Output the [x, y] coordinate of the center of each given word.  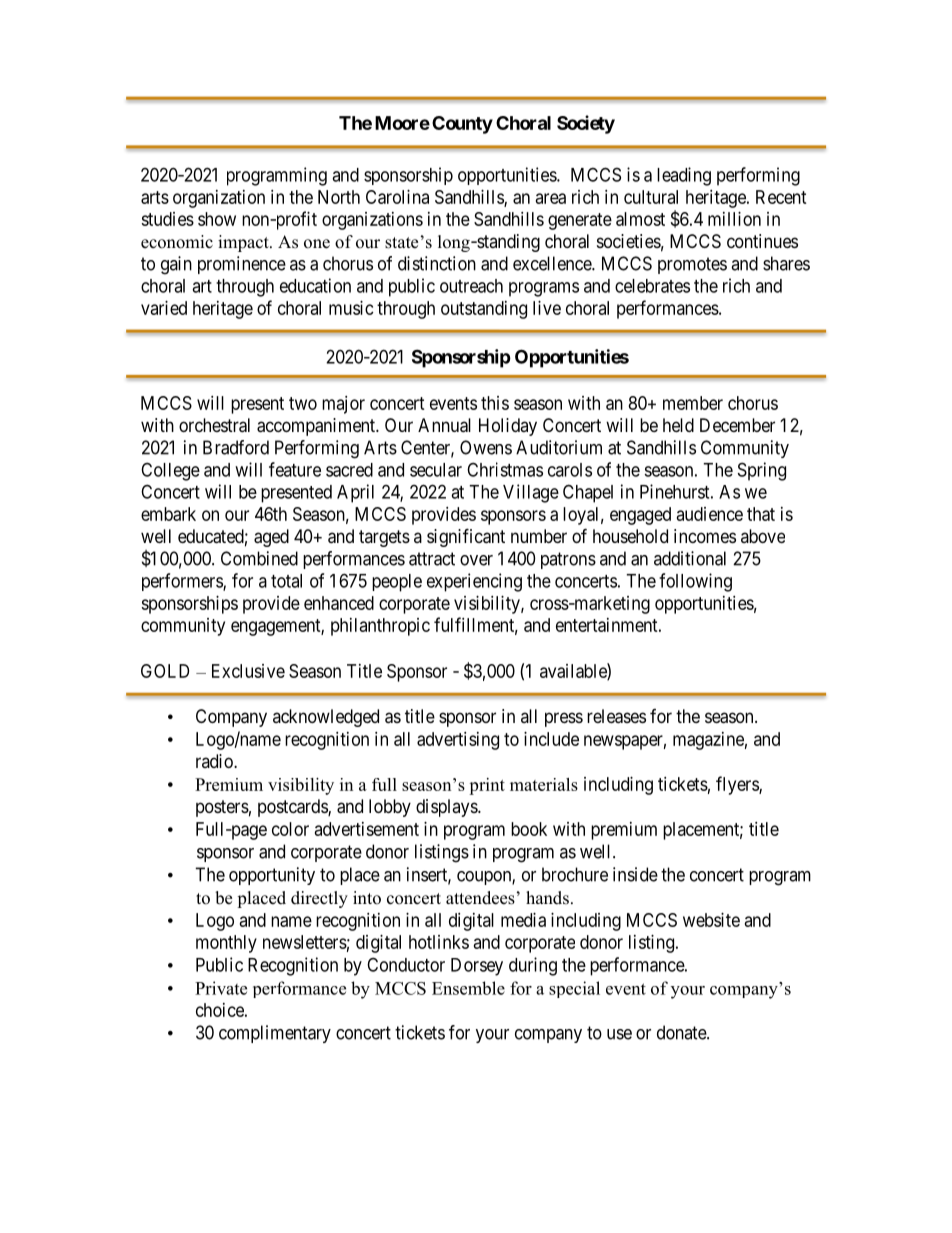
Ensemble [468, 988]
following [695, 582]
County [462, 125]
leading [684, 176]
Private [221, 988]
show [217, 219]
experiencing [474, 582]
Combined [259, 558]
